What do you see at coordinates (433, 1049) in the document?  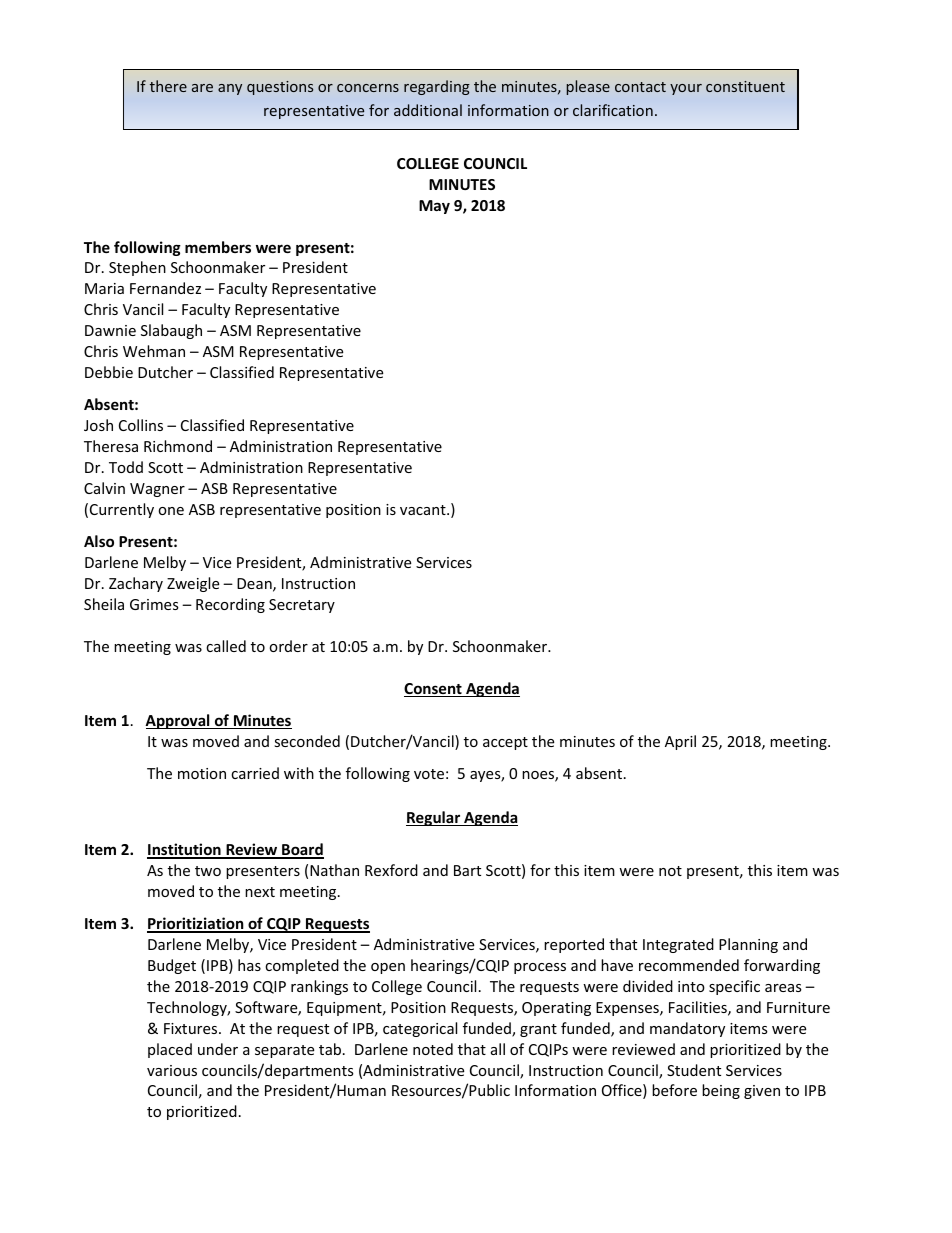 I see `noted` at bounding box center [433, 1049].
